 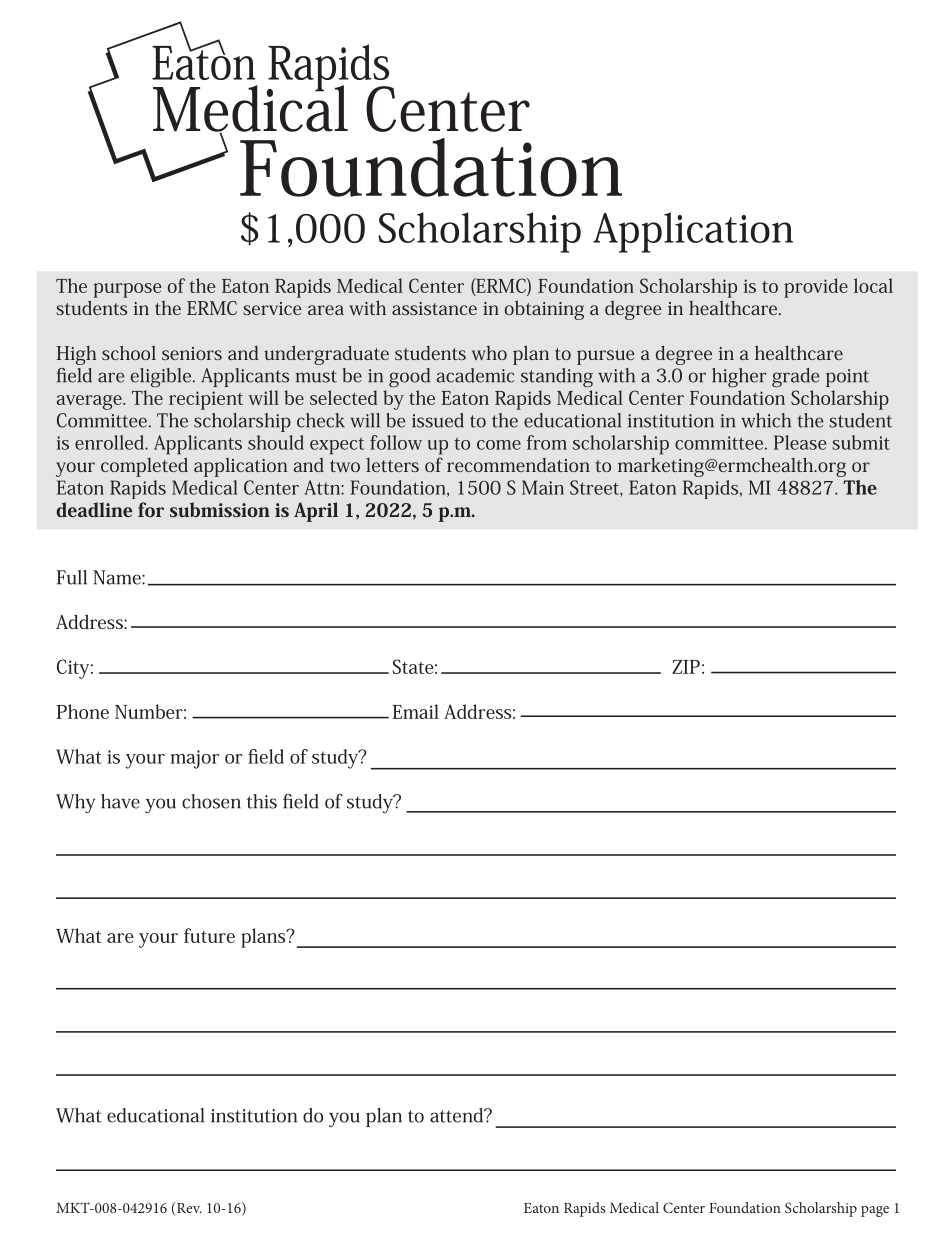 I want to click on future, so click(x=209, y=935).
